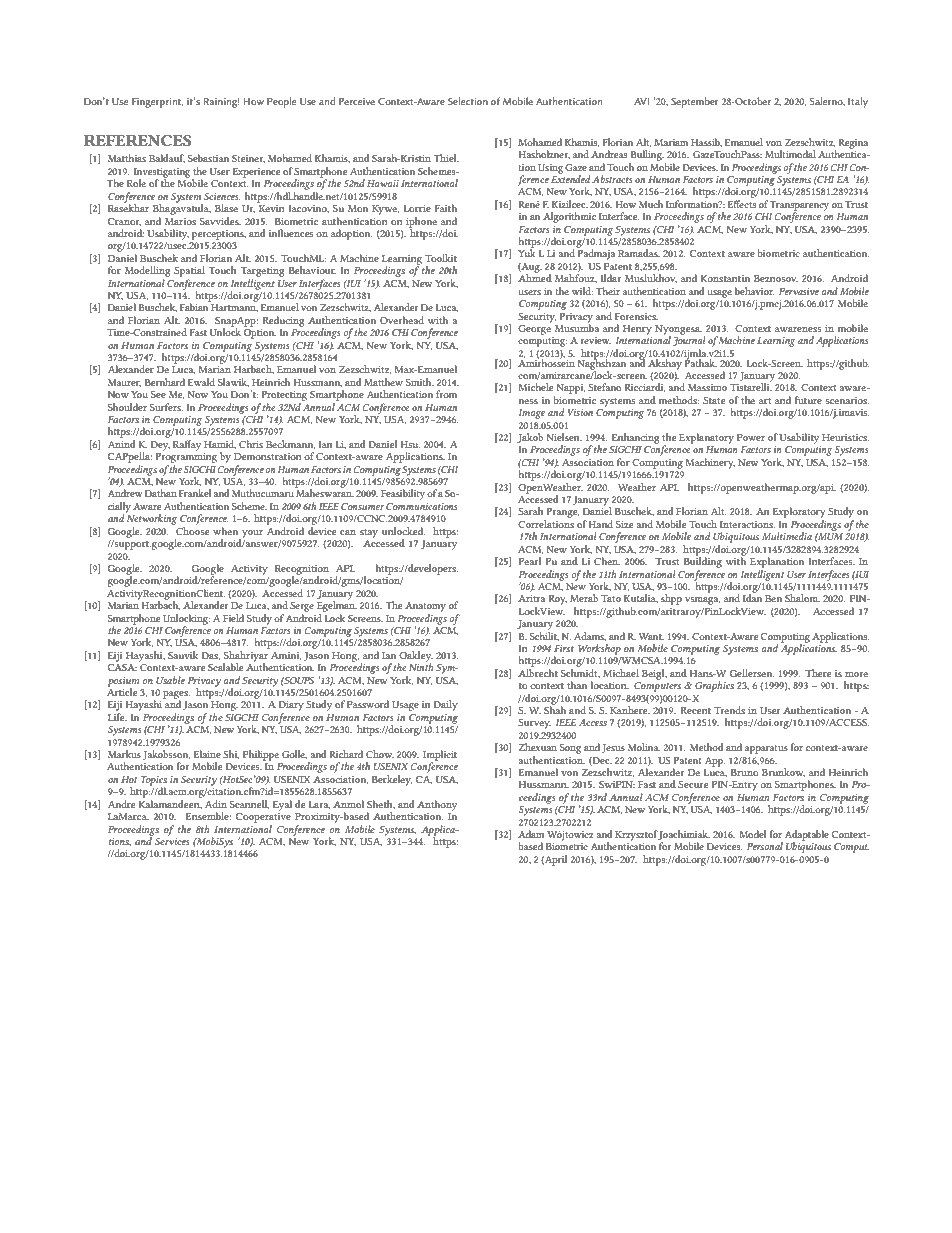 The image size is (952, 1233). Describe the element at coordinates (403, 494) in the page. I see `Feasibility` at that location.
